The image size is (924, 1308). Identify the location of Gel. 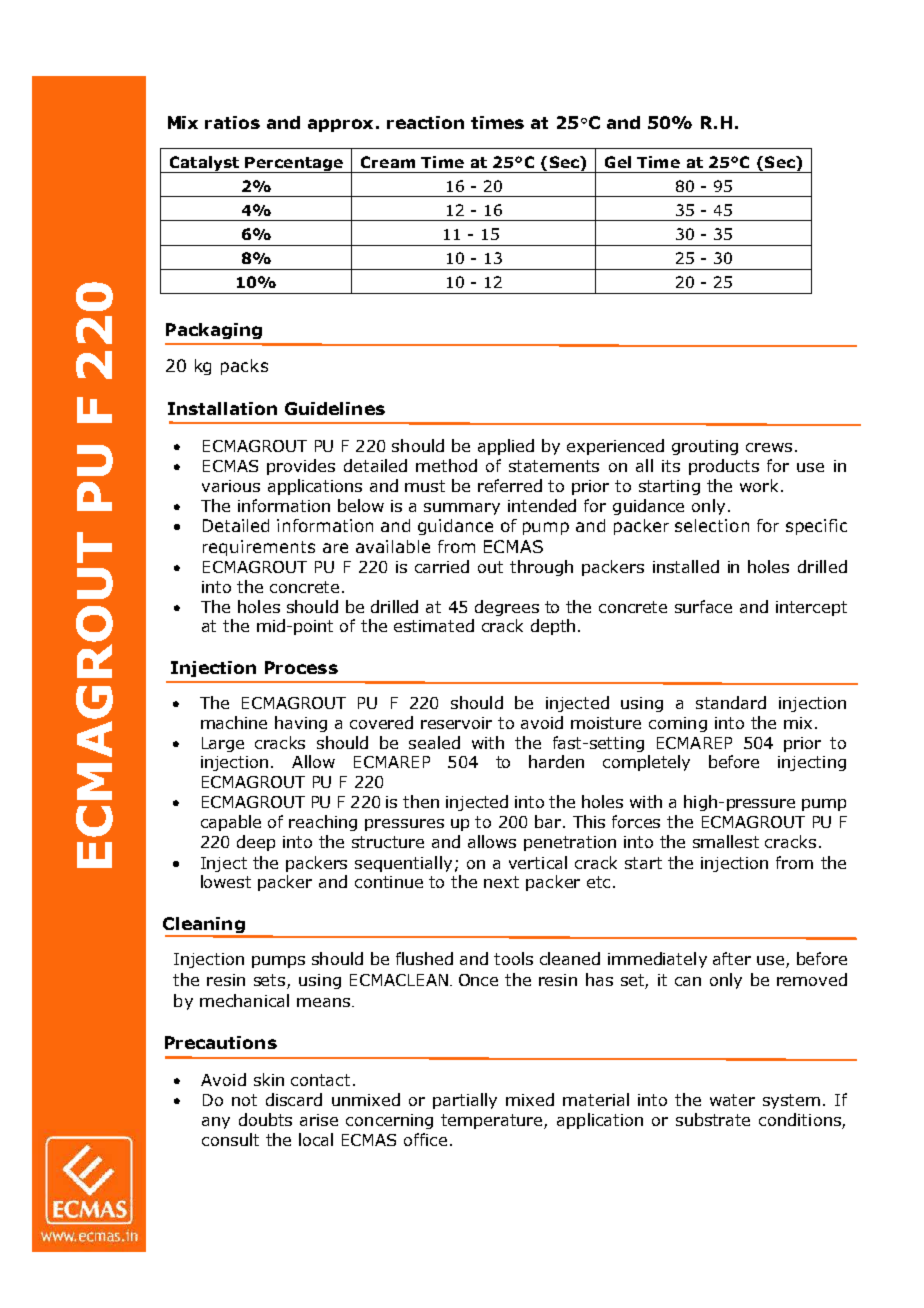
(618, 162).
